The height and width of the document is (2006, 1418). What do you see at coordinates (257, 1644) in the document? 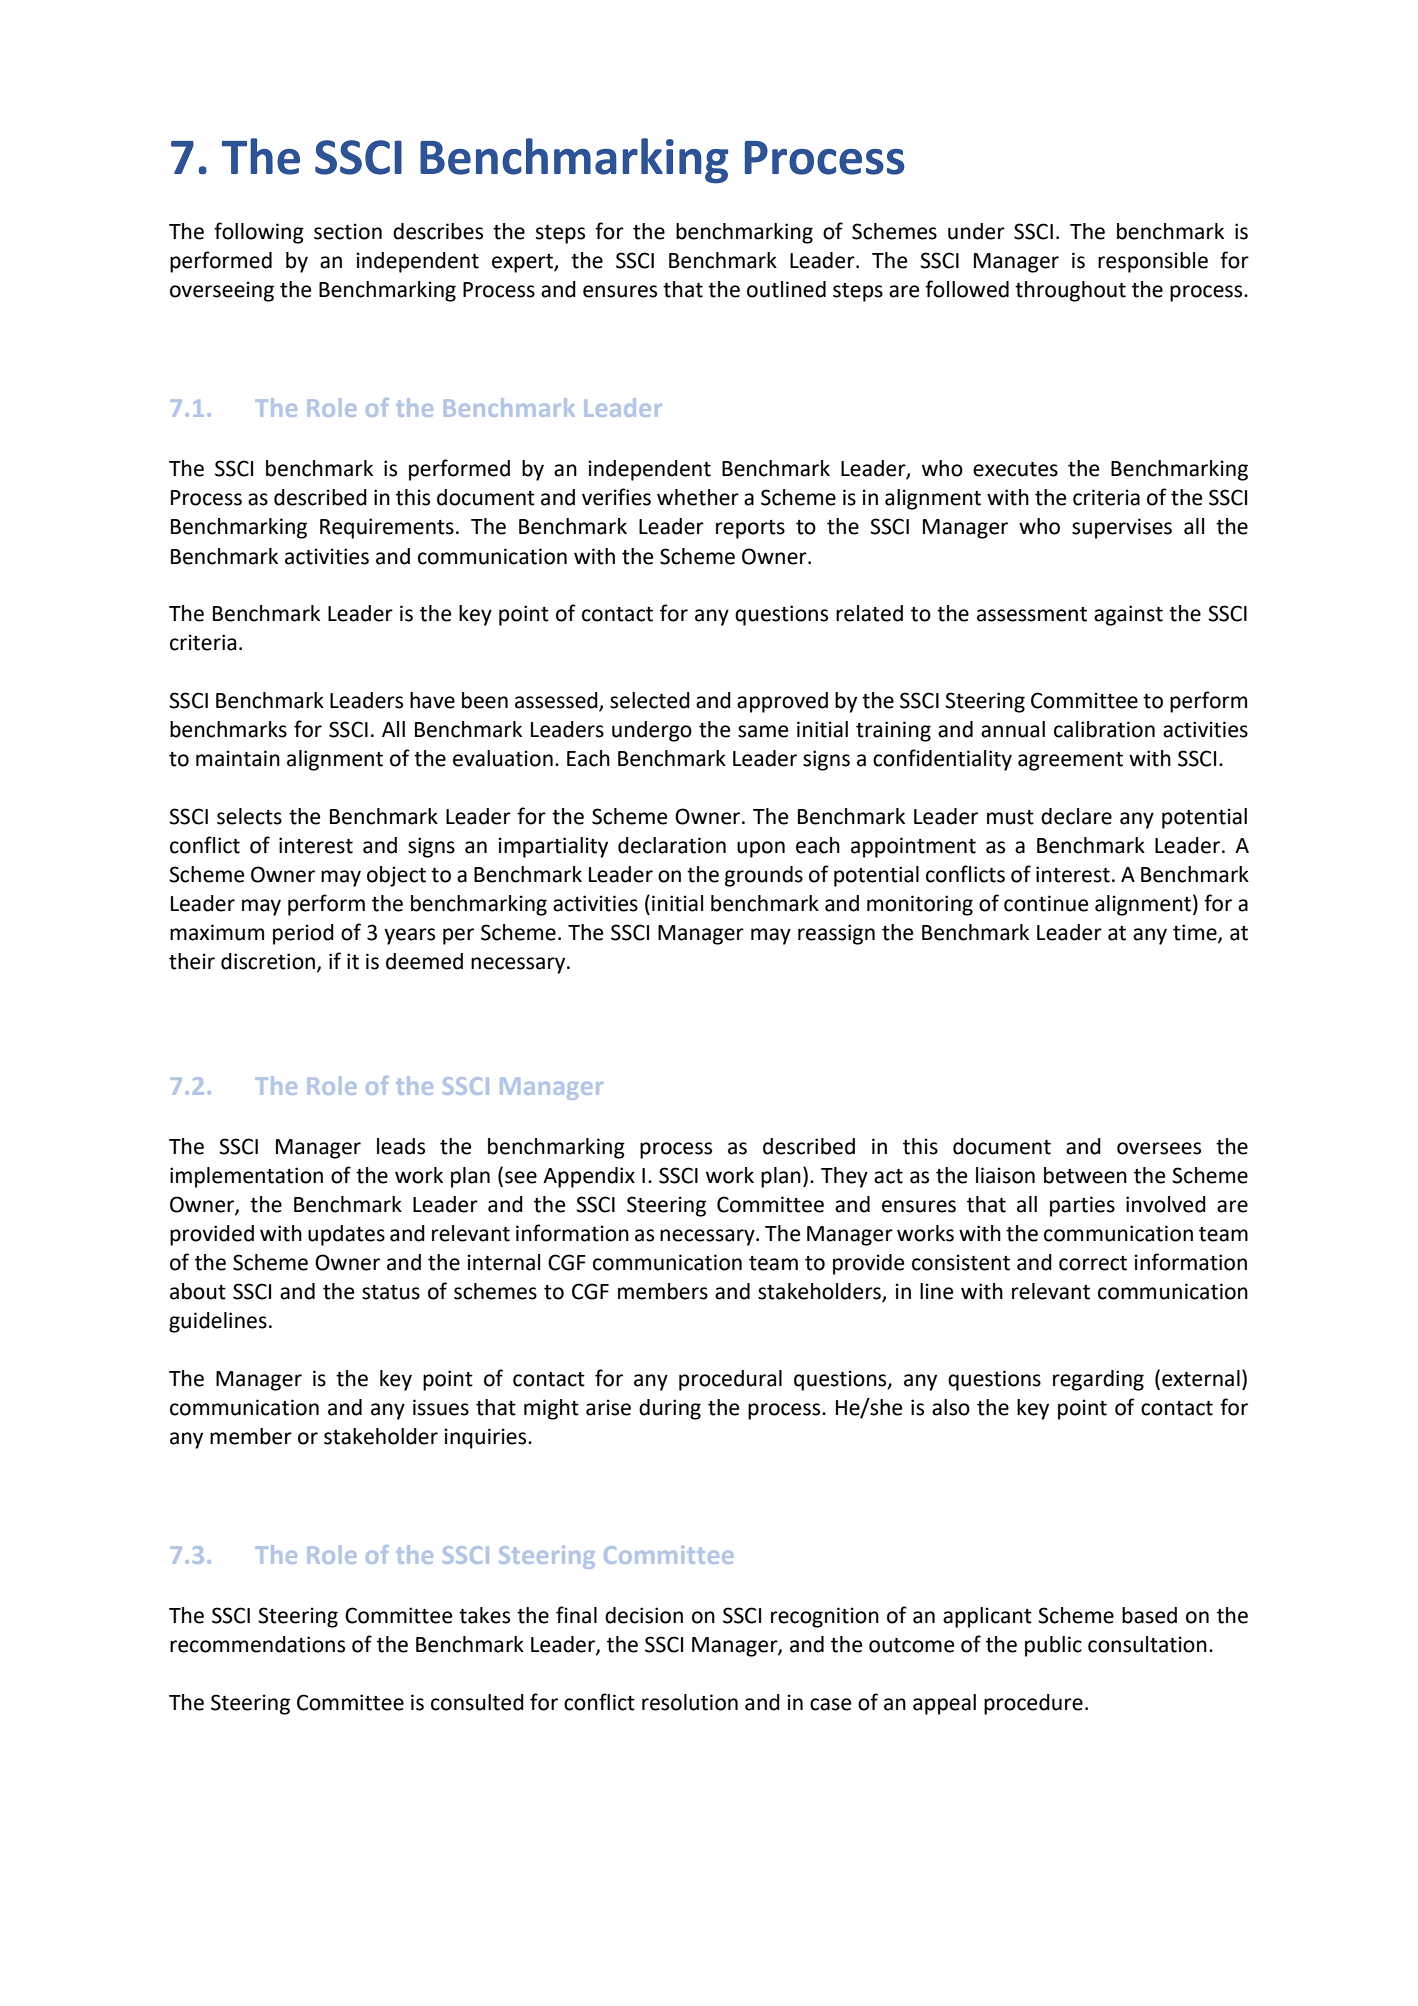
I see `recommendations` at bounding box center [257, 1644].
